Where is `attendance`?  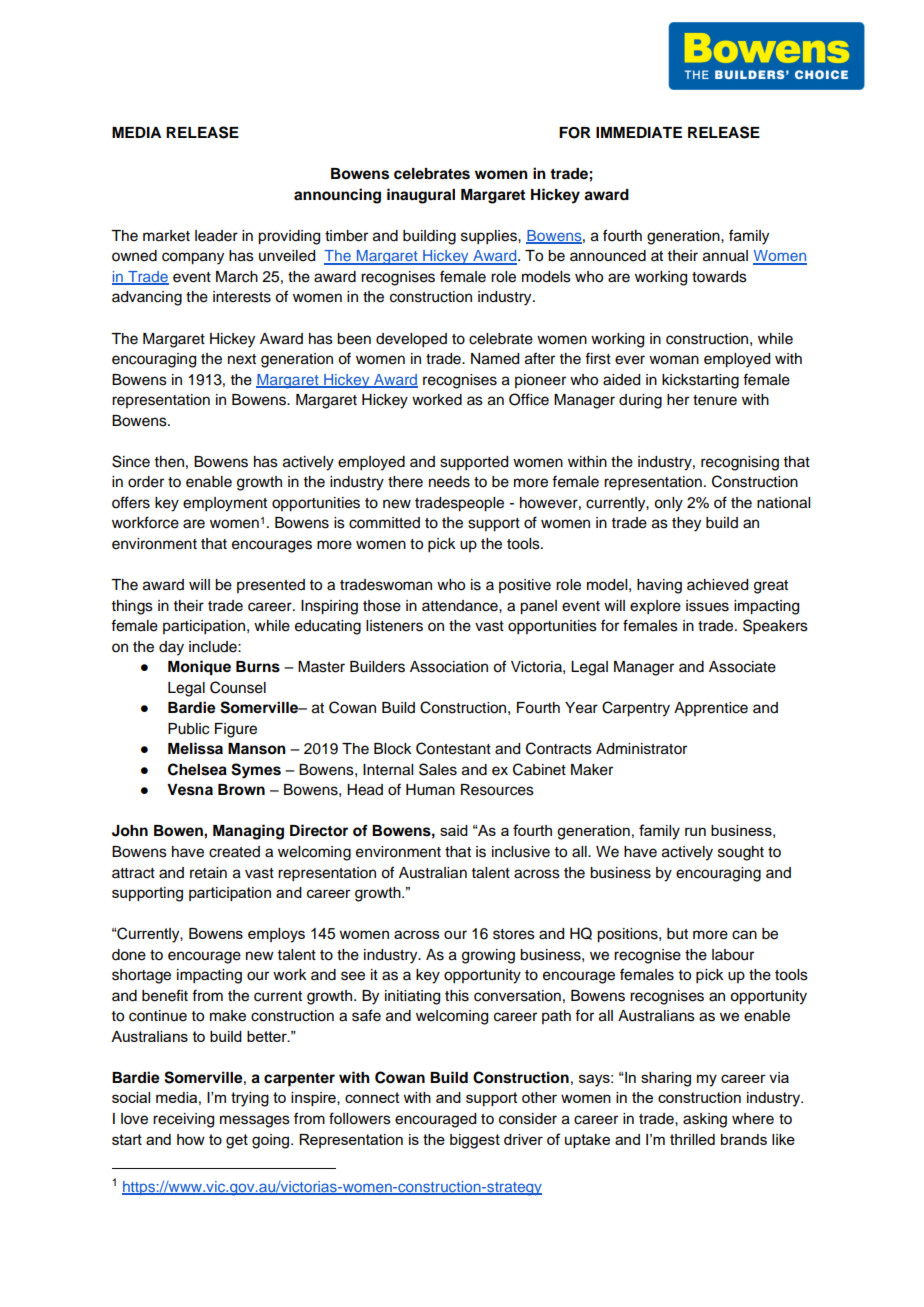 attendance is located at coordinates (461, 606).
